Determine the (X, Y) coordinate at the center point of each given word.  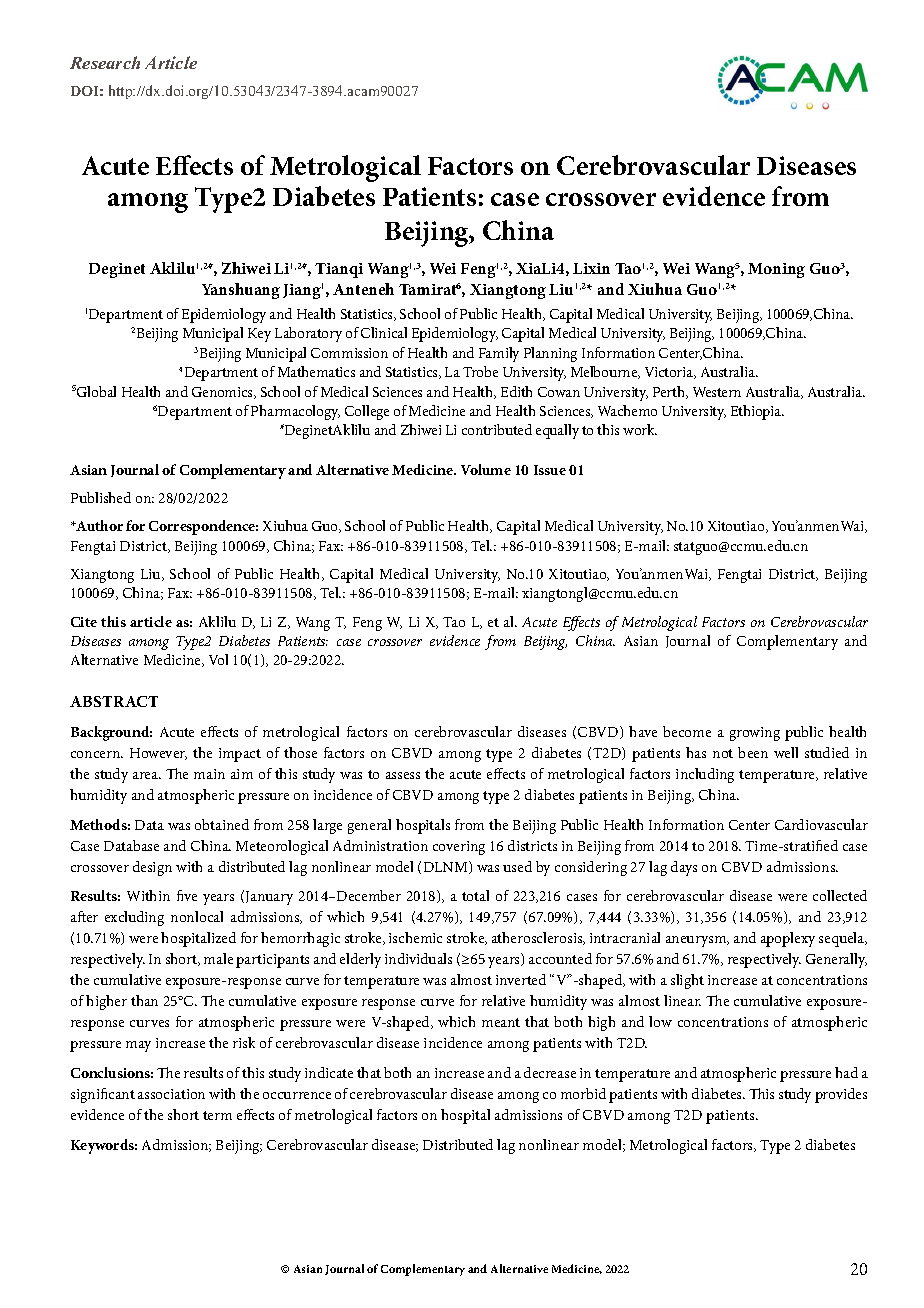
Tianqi (339, 270)
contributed (497, 429)
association (171, 1094)
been (753, 752)
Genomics (224, 393)
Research (105, 62)
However (158, 754)
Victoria (670, 373)
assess (403, 775)
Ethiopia (757, 412)
